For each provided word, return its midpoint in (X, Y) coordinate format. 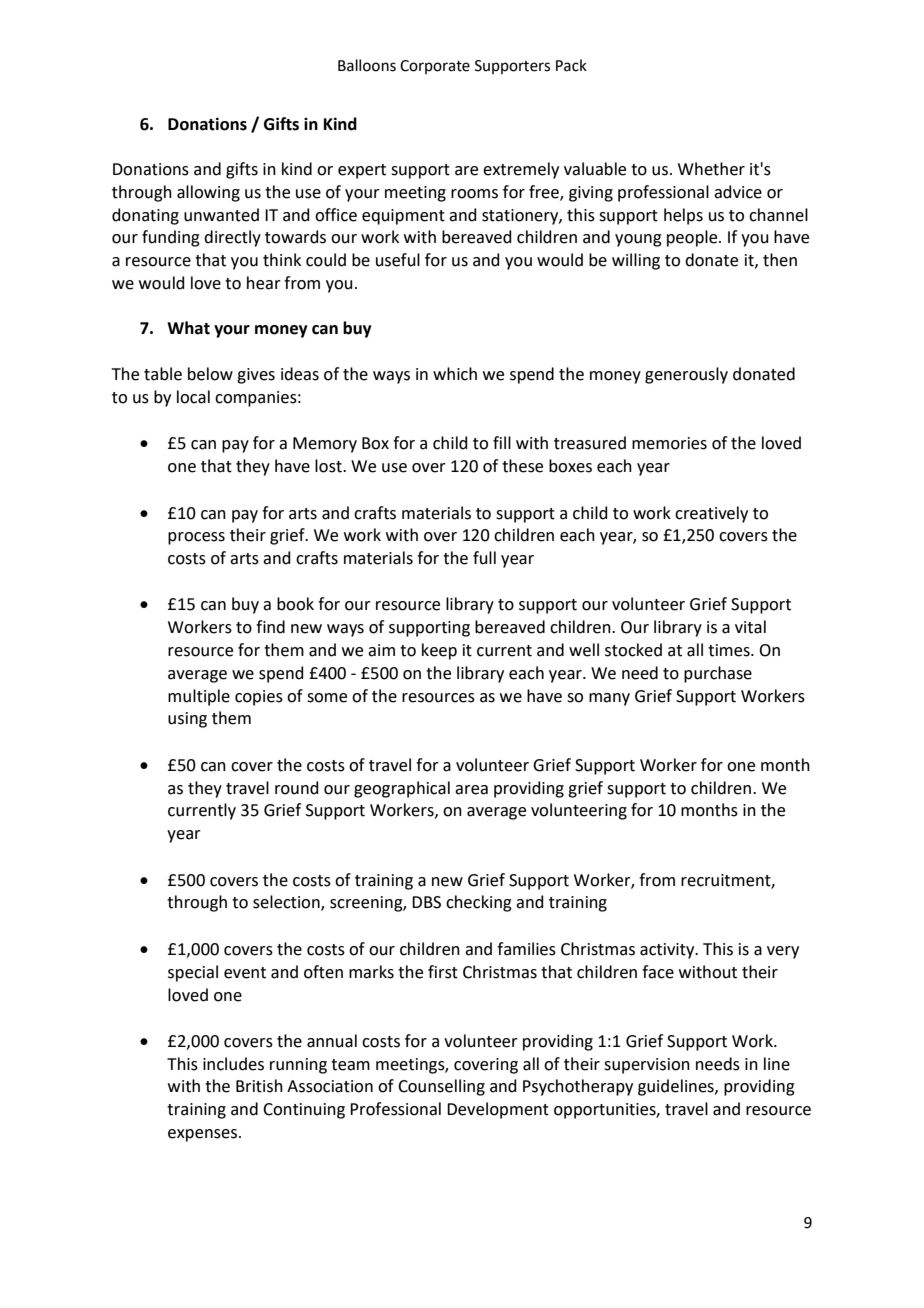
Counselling (441, 1087)
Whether (711, 169)
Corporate (435, 67)
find (270, 627)
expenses (204, 1135)
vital (750, 627)
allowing (208, 193)
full (484, 558)
